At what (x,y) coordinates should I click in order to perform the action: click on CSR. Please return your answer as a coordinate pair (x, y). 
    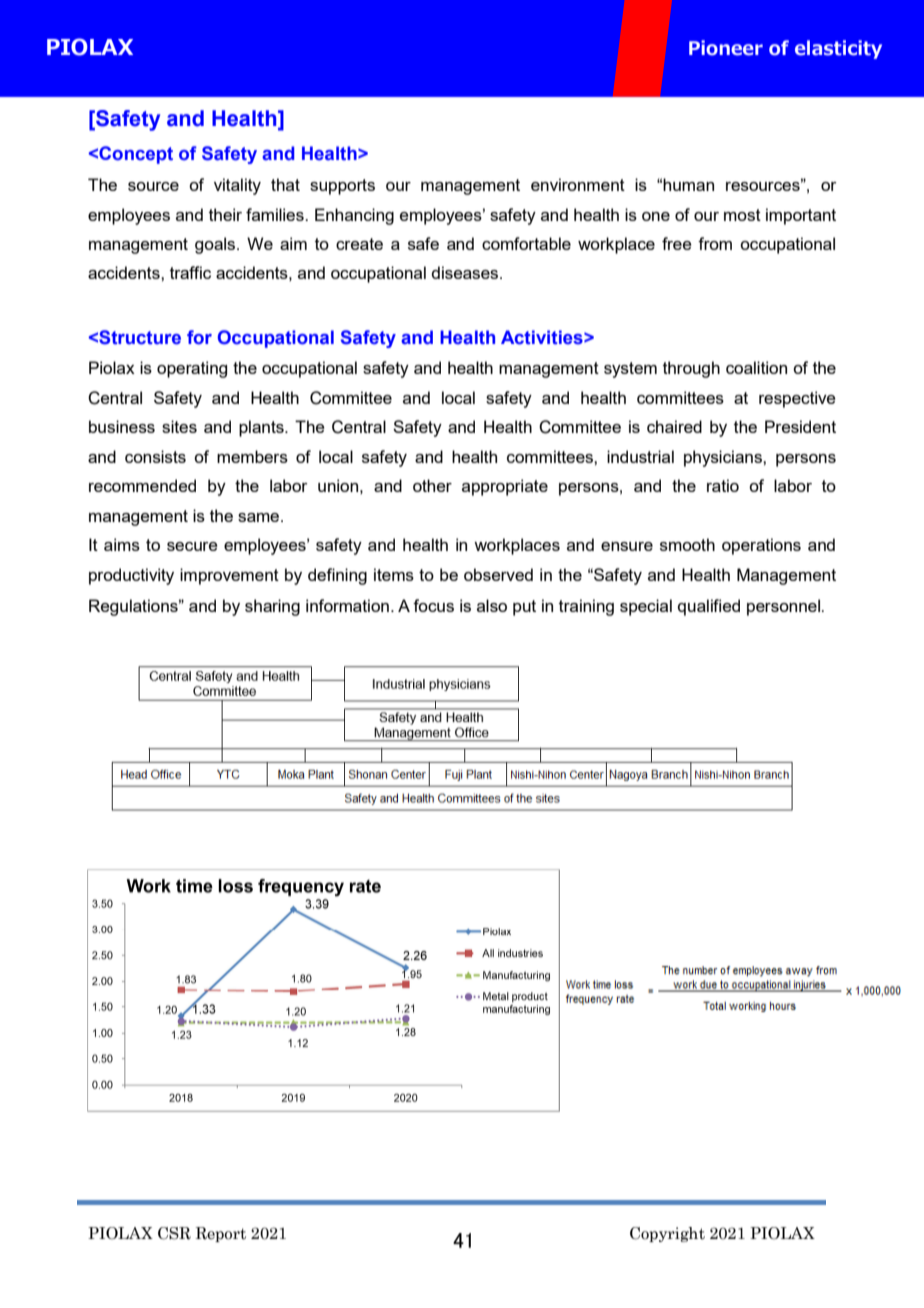
    Looking at the image, I should click on (174, 1233).
